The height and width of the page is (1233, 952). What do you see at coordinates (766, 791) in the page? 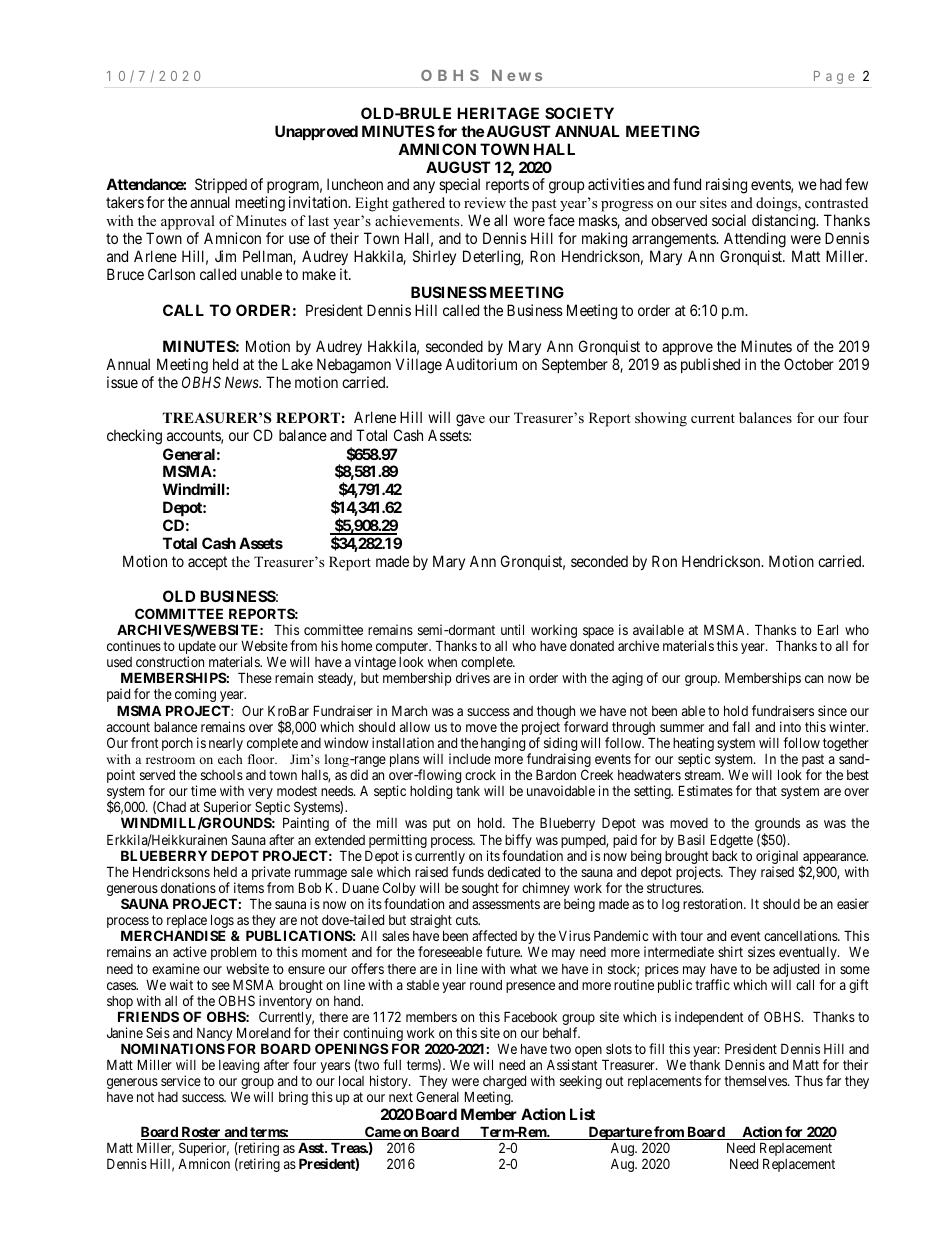
I see `that` at bounding box center [766, 791].
